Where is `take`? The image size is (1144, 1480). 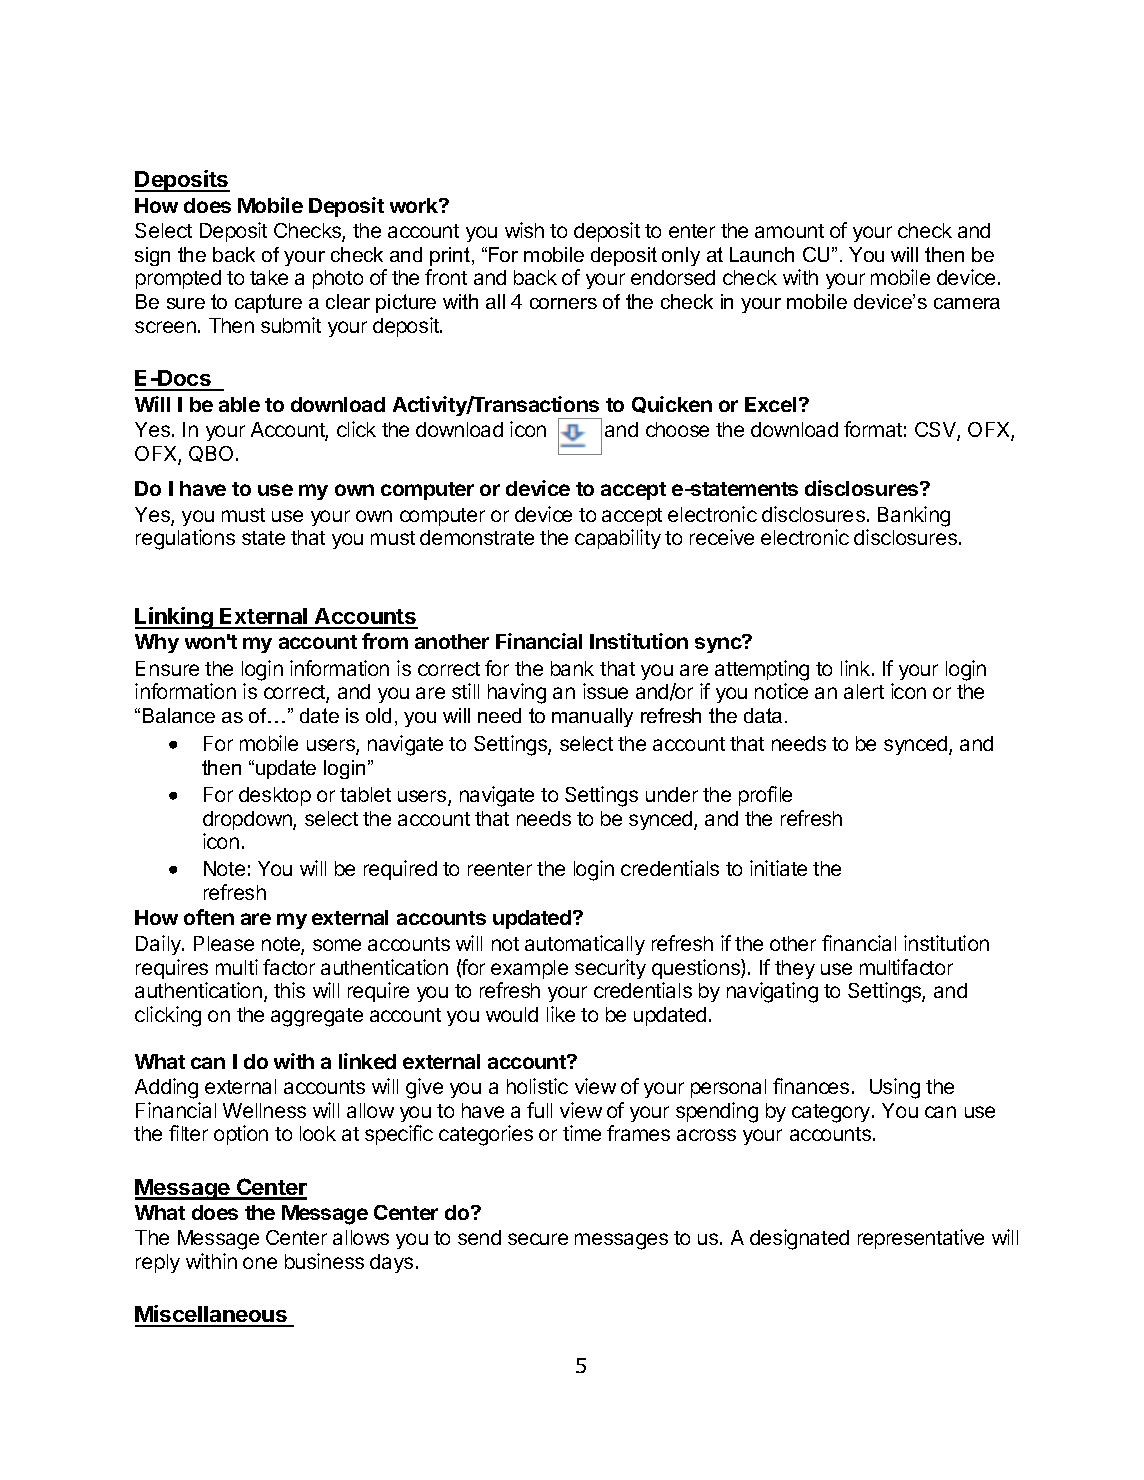
take is located at coordinates (269, 277).
